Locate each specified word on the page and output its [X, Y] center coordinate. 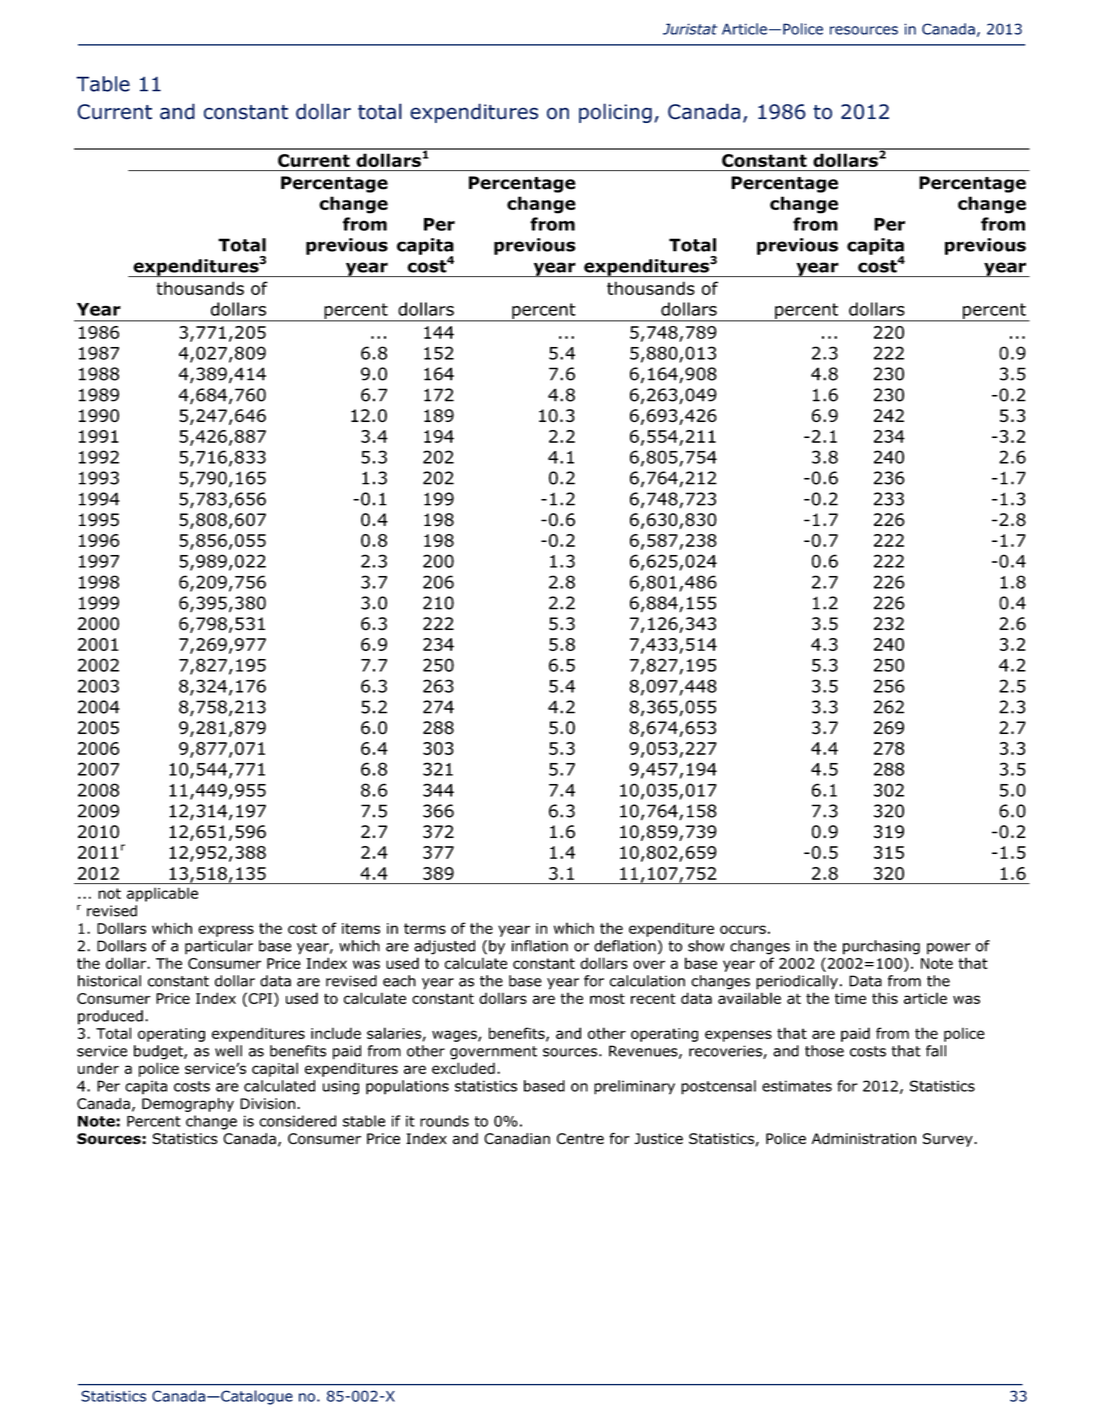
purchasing [881, 947]
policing [615, 113]
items [361, 928]
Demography [188, 1105]
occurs [743, 929]
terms [425, 928]
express [226, 931]
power [949, 949]
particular [219, 947]
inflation [540, 946]
